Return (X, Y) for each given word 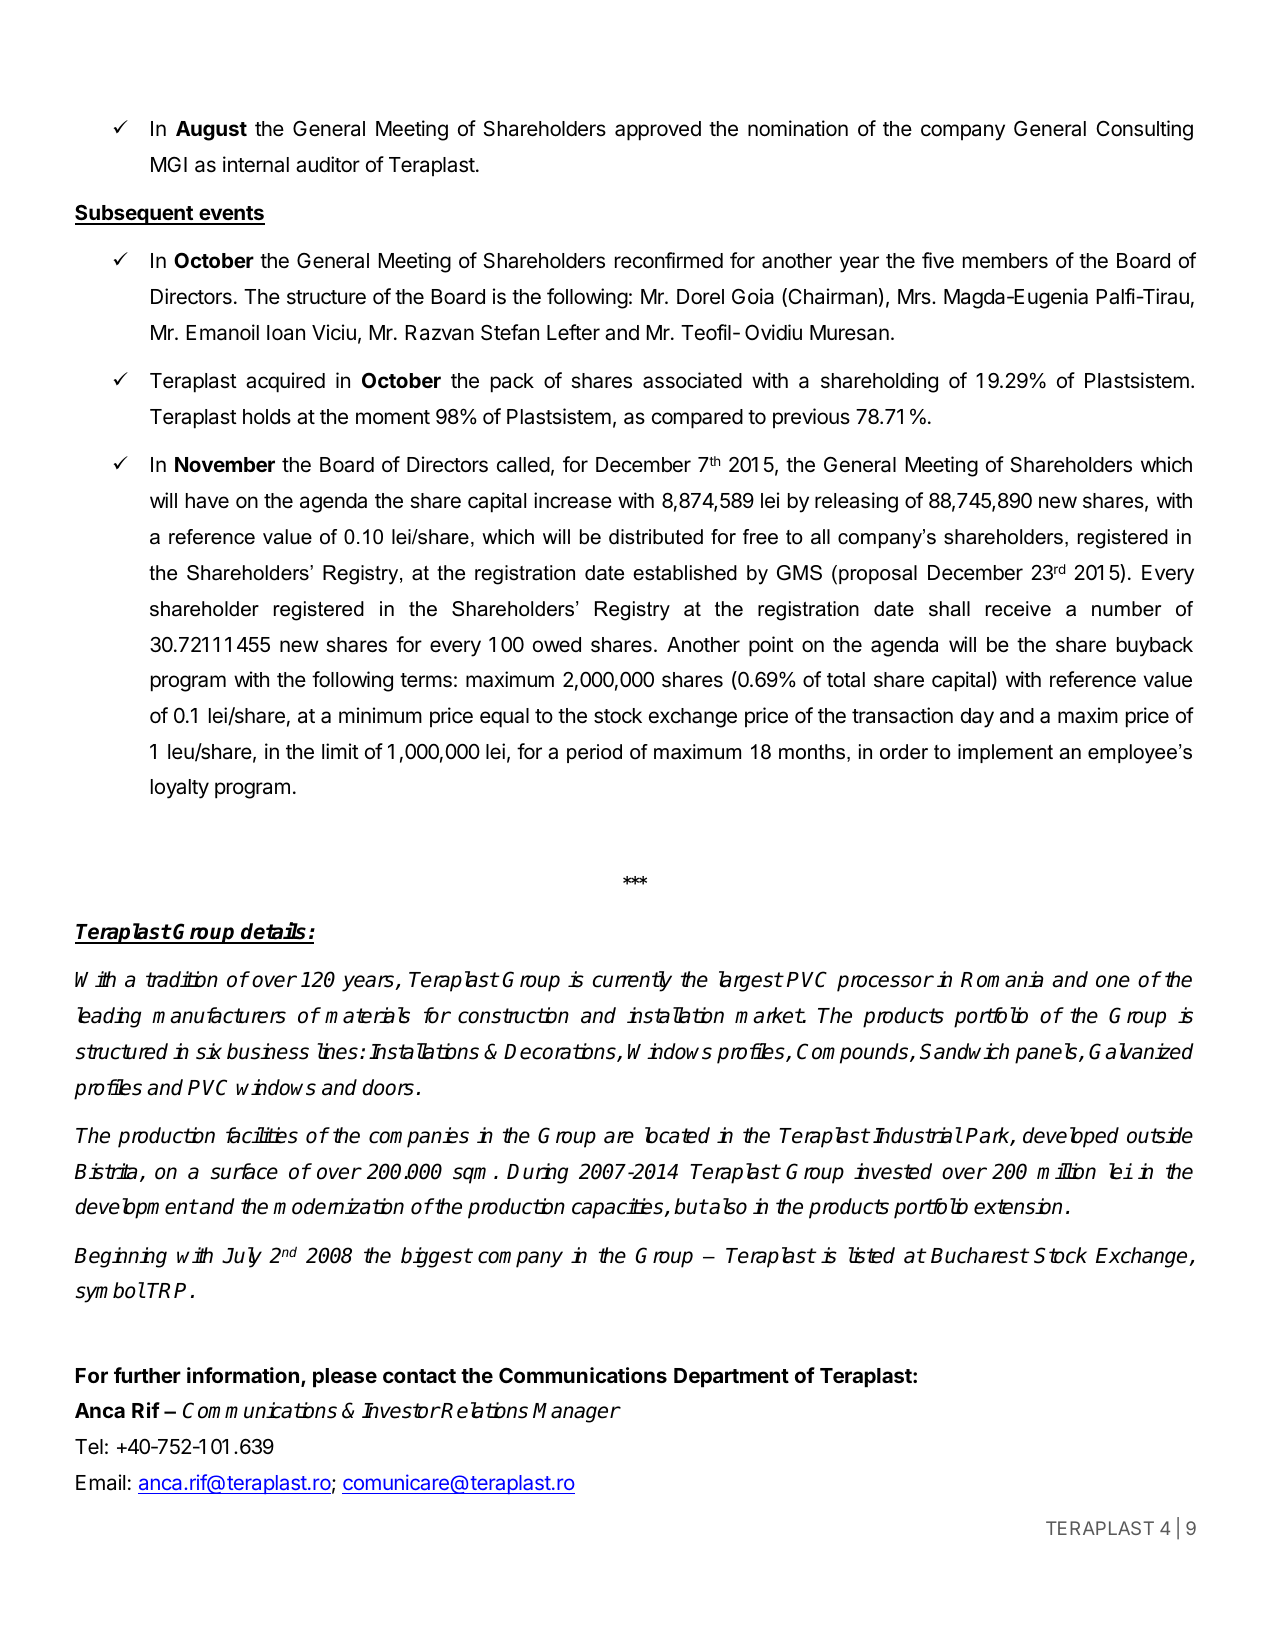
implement (1005, 753)
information (243, 1375)
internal (256, 164)
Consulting (1144, 130)
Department (731, 1378)
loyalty (180, 789)
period (594, 753)
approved (658, 131)
